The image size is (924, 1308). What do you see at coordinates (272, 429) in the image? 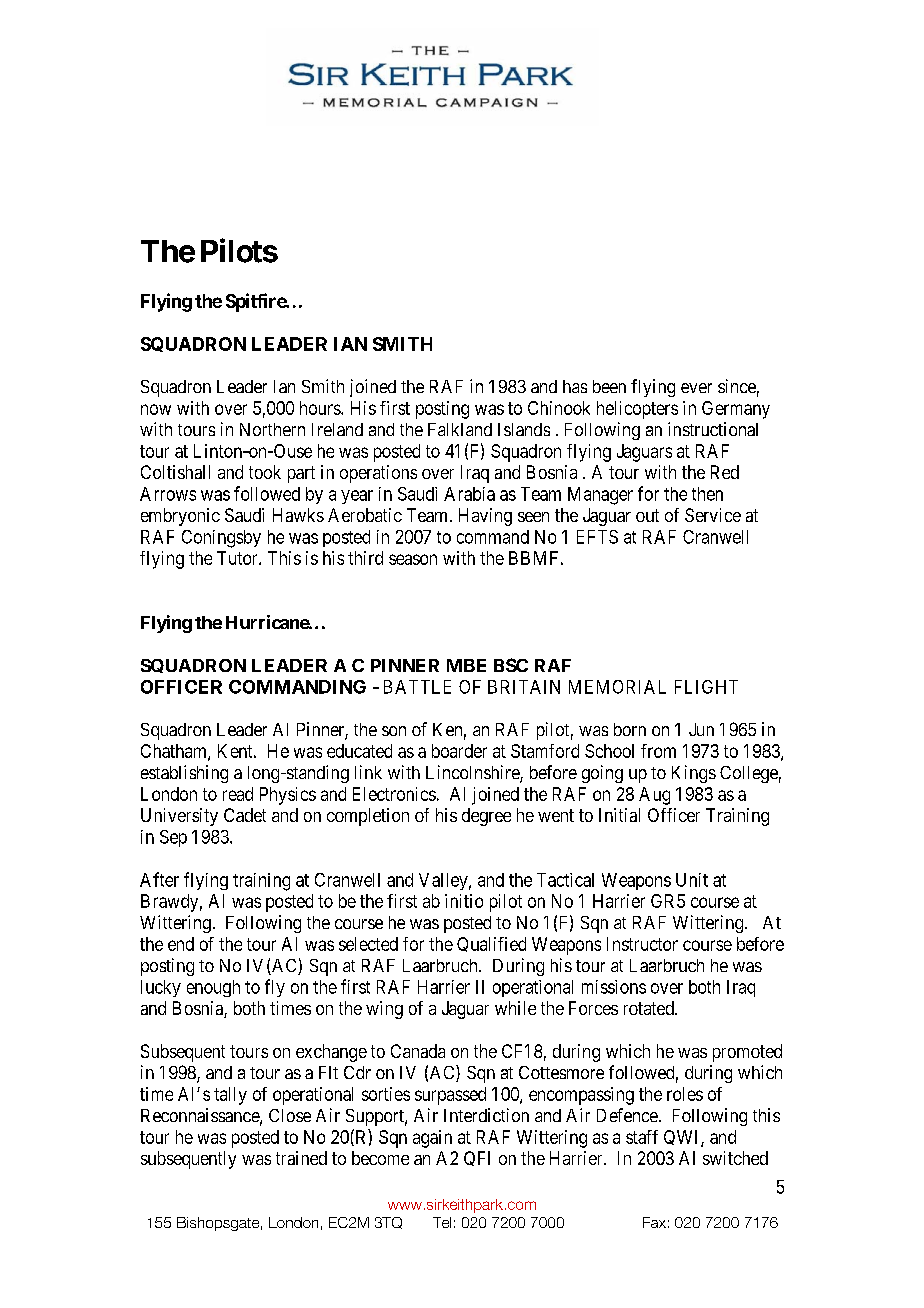
I see `Northern` at bounding box center [272, 429].
